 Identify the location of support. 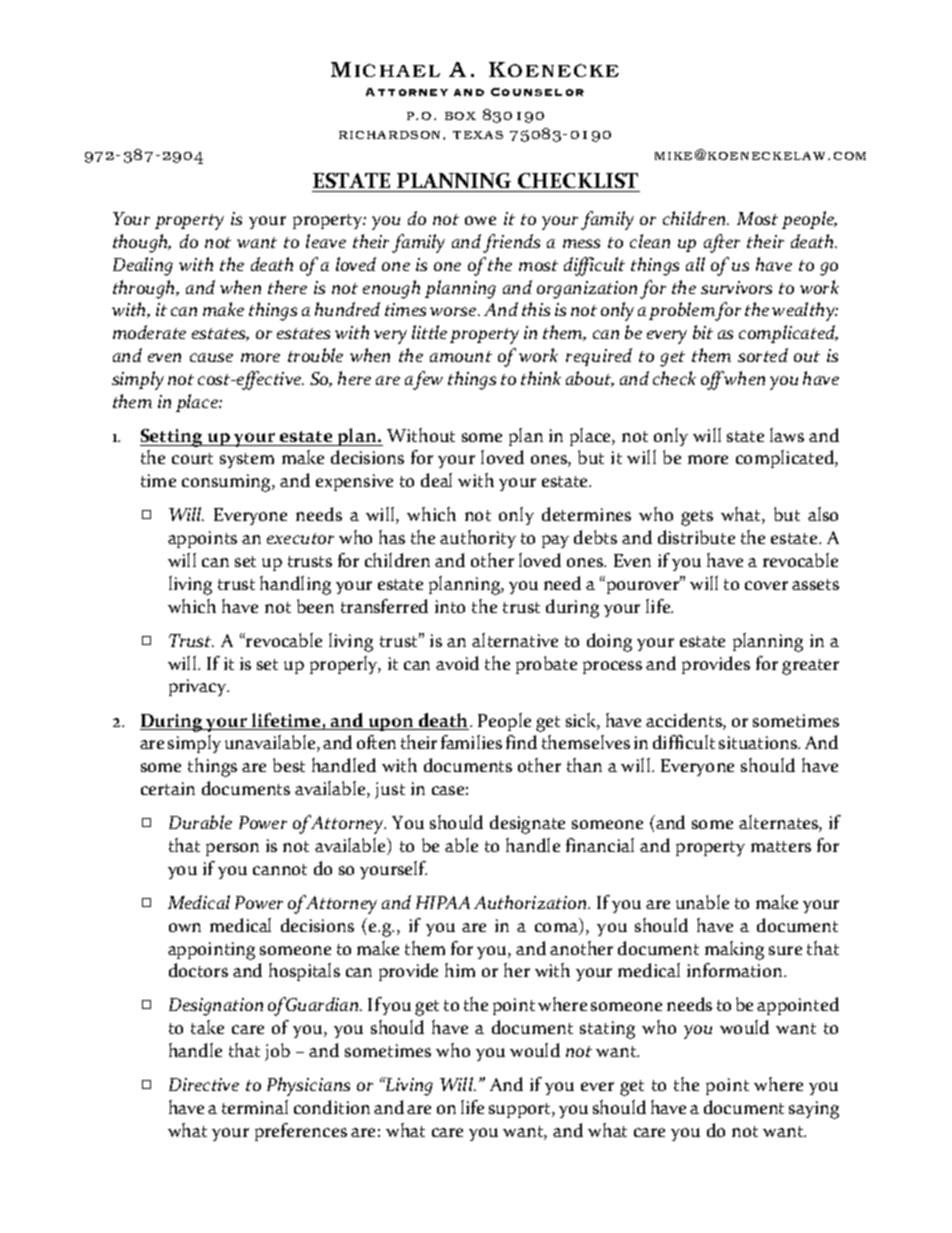
(521, 1110).
